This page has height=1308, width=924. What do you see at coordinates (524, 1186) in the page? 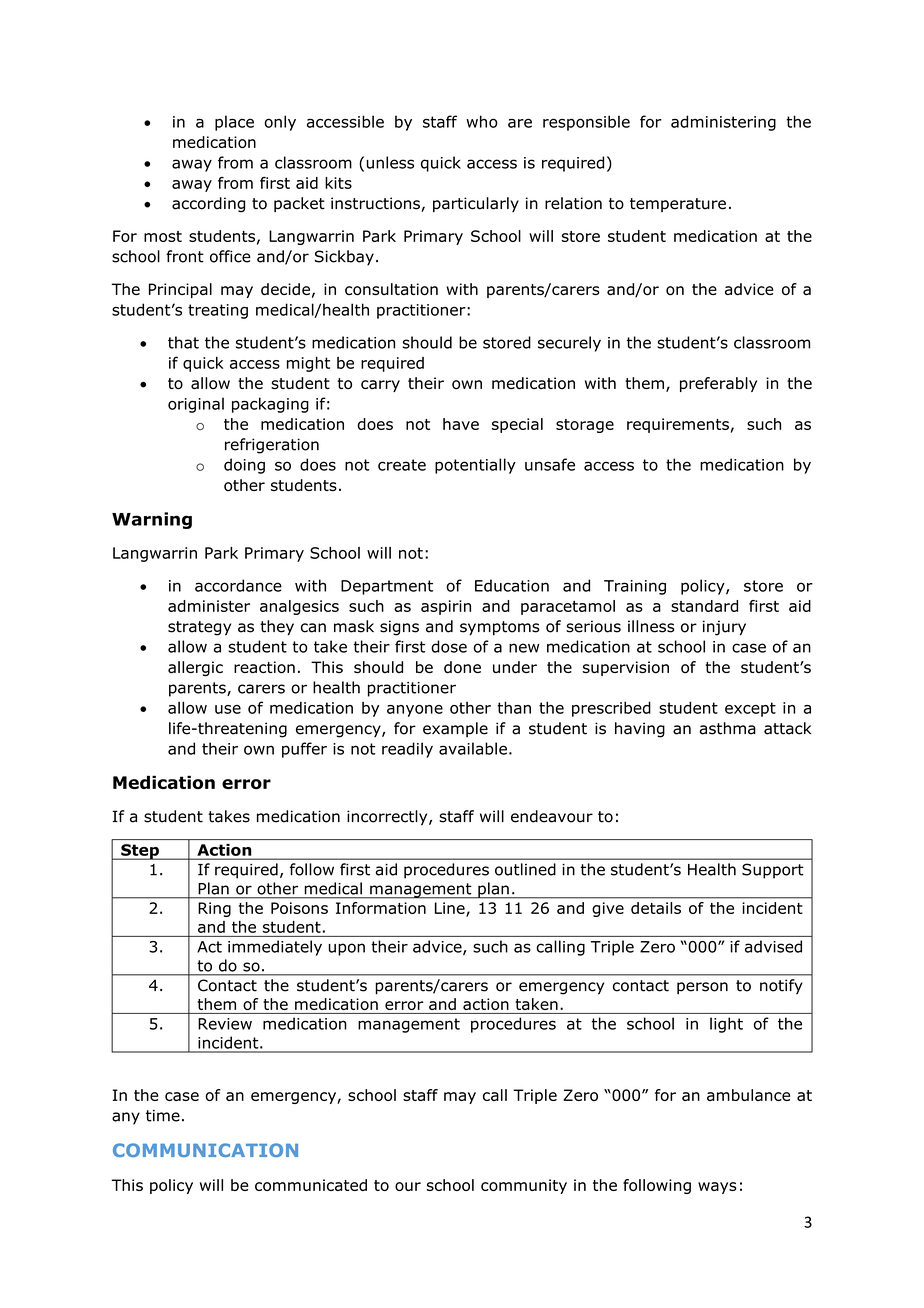
I see `community` at bounding box center [524, 1186].
